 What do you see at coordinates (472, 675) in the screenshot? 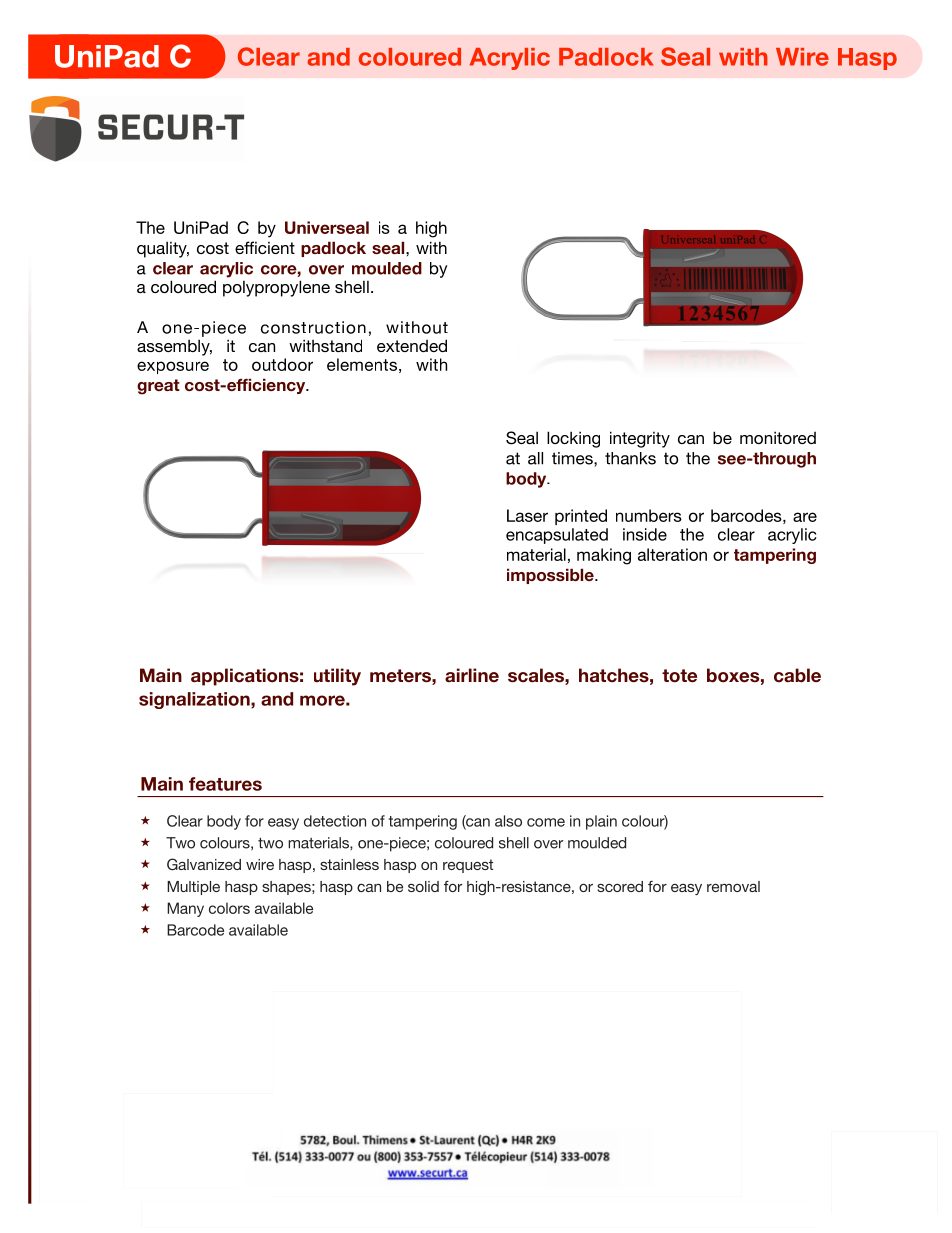
I see `airline` at bounding box center [472, 675].
